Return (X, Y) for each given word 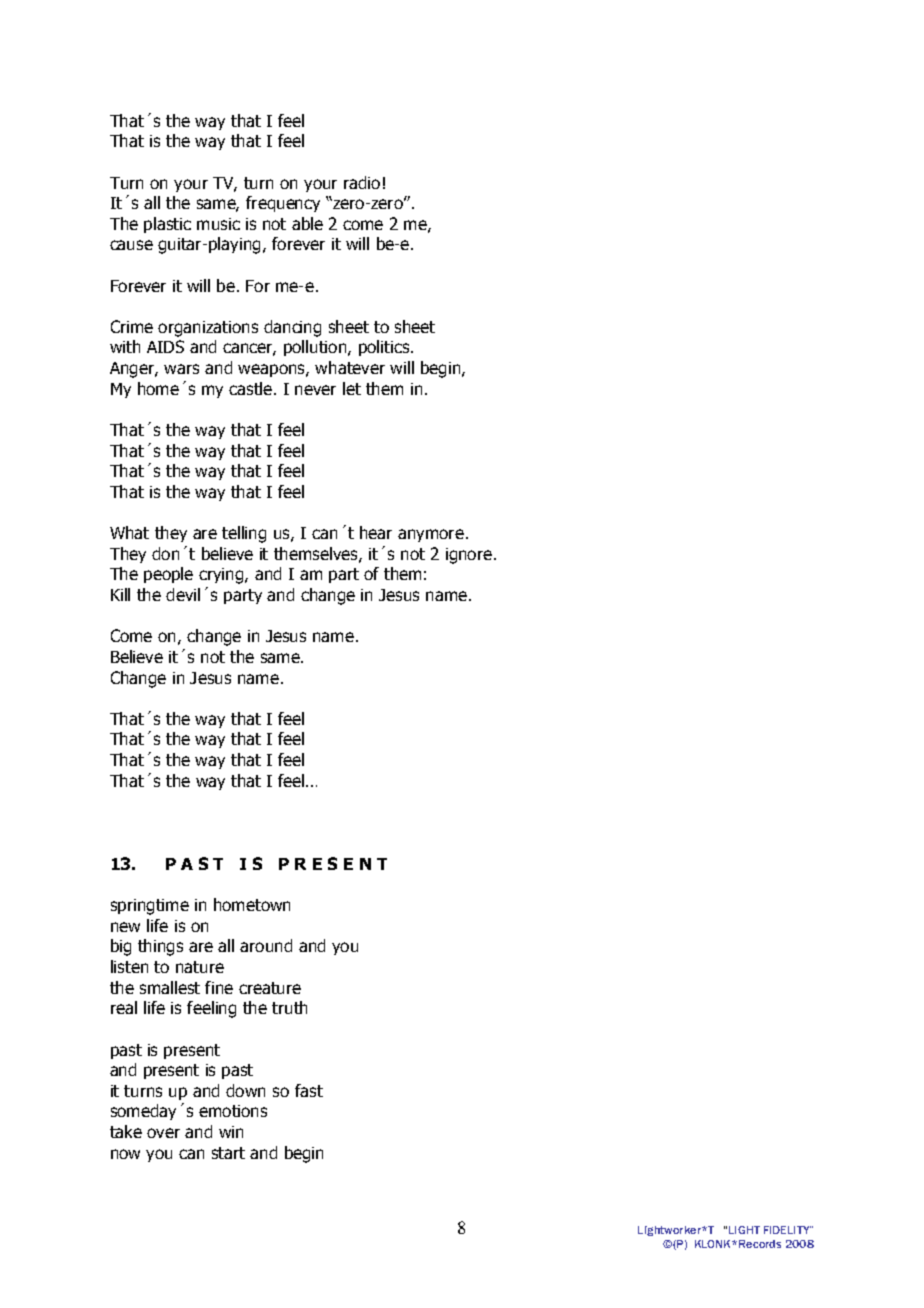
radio (362, 182)
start (228, 1153)
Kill (120, 594)
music (218, 224)
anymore (431, 535)
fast (309, 1090)
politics (385, 348)
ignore (469, 556)
